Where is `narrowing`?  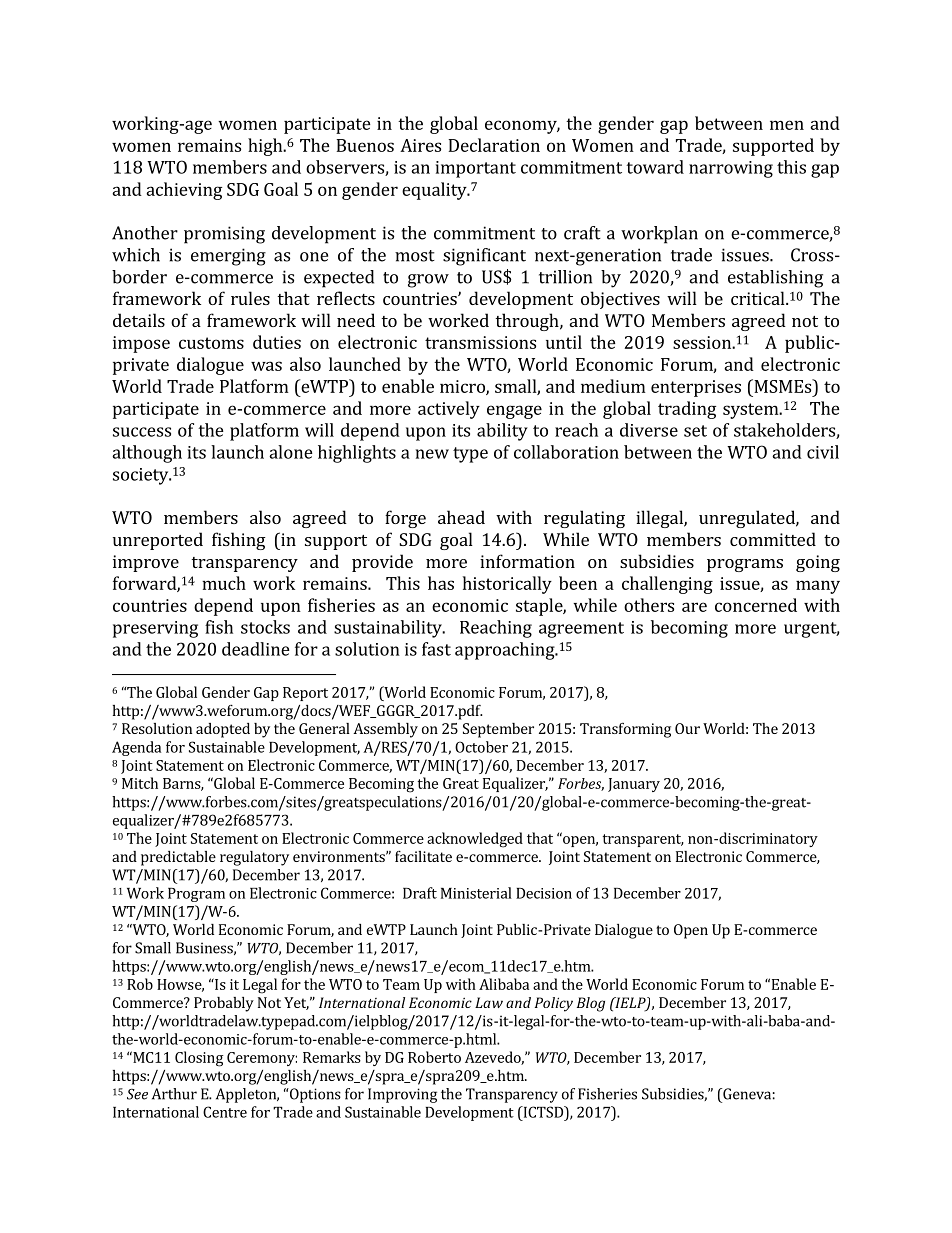
narrowing is located at coordinates (731, 169).
